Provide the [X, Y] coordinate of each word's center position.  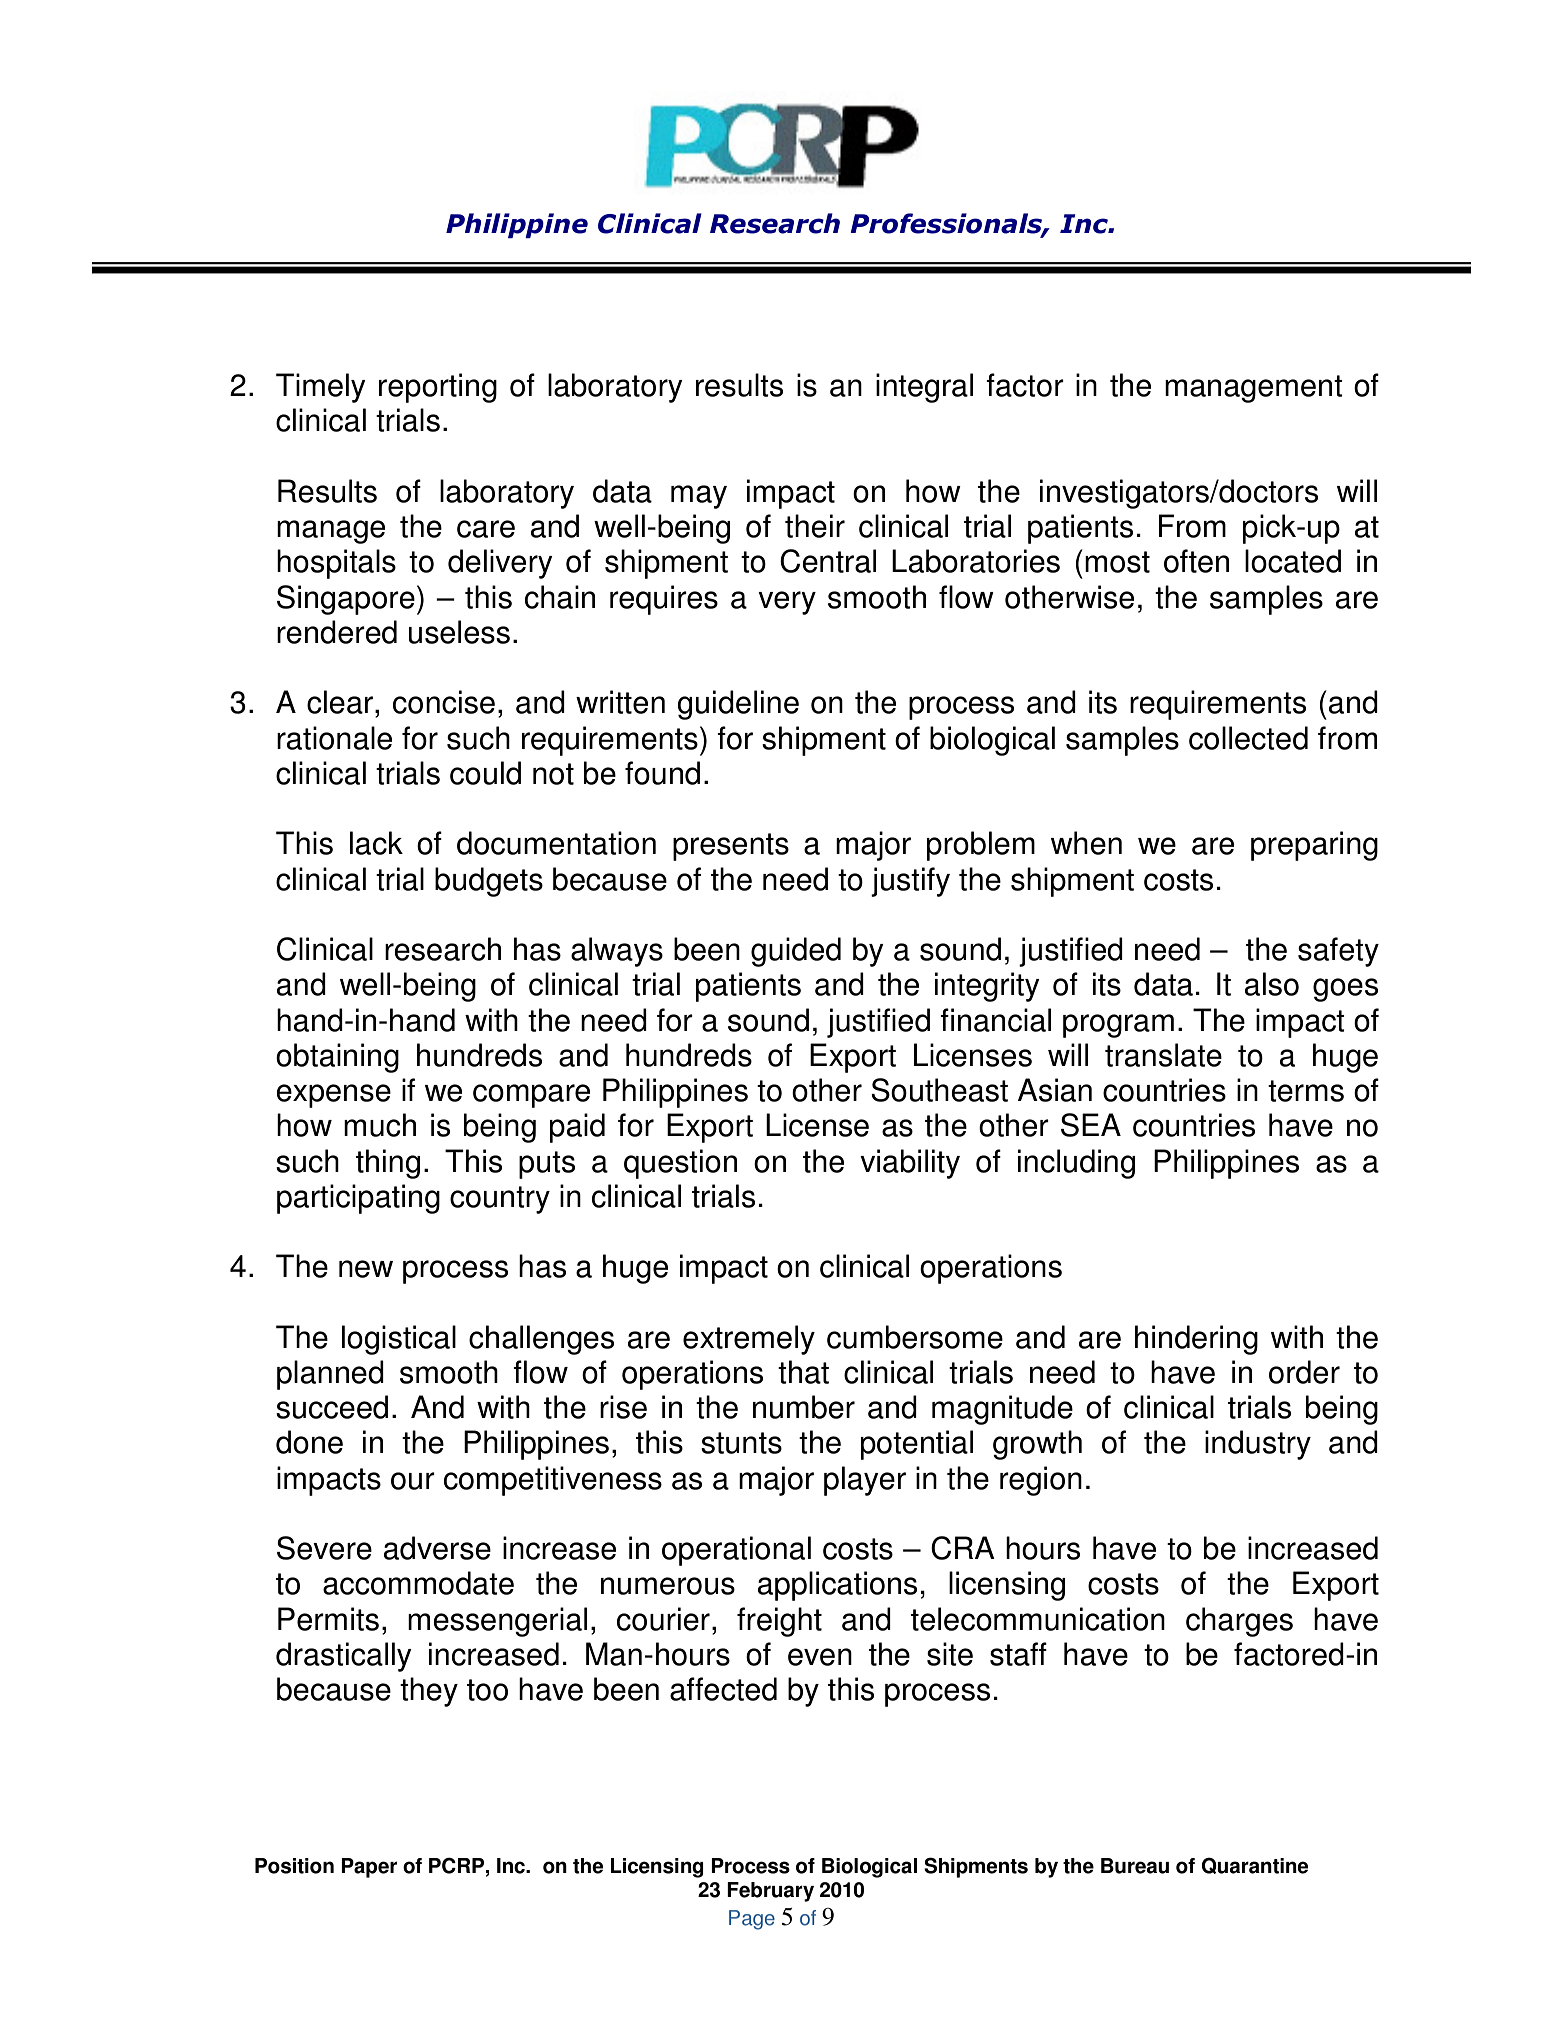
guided [796, 952]
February [770, 1892]
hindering [1196, 1340]
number [804, 1407]
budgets [489, 882]
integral [924, 388]
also [1272, 984]
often [1196, 561]
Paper [369, 1868]
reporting [438, 388]
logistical [399, 1340]
